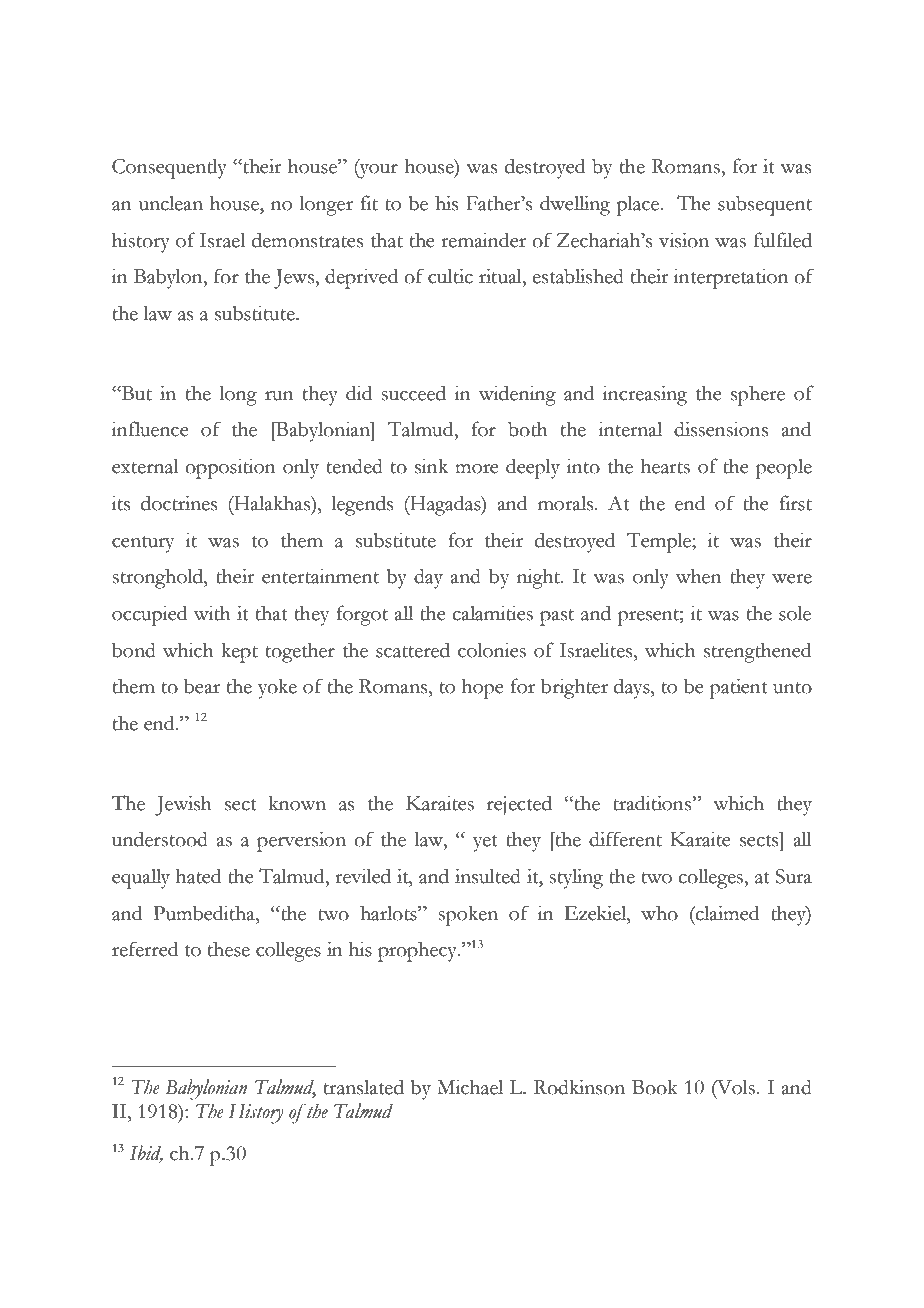 The width and height of the screenshot is (924, 1308). What do you see at coordinates (150, 429) in the screenshot?
I see `influence` at bounding box center [150, 429].
